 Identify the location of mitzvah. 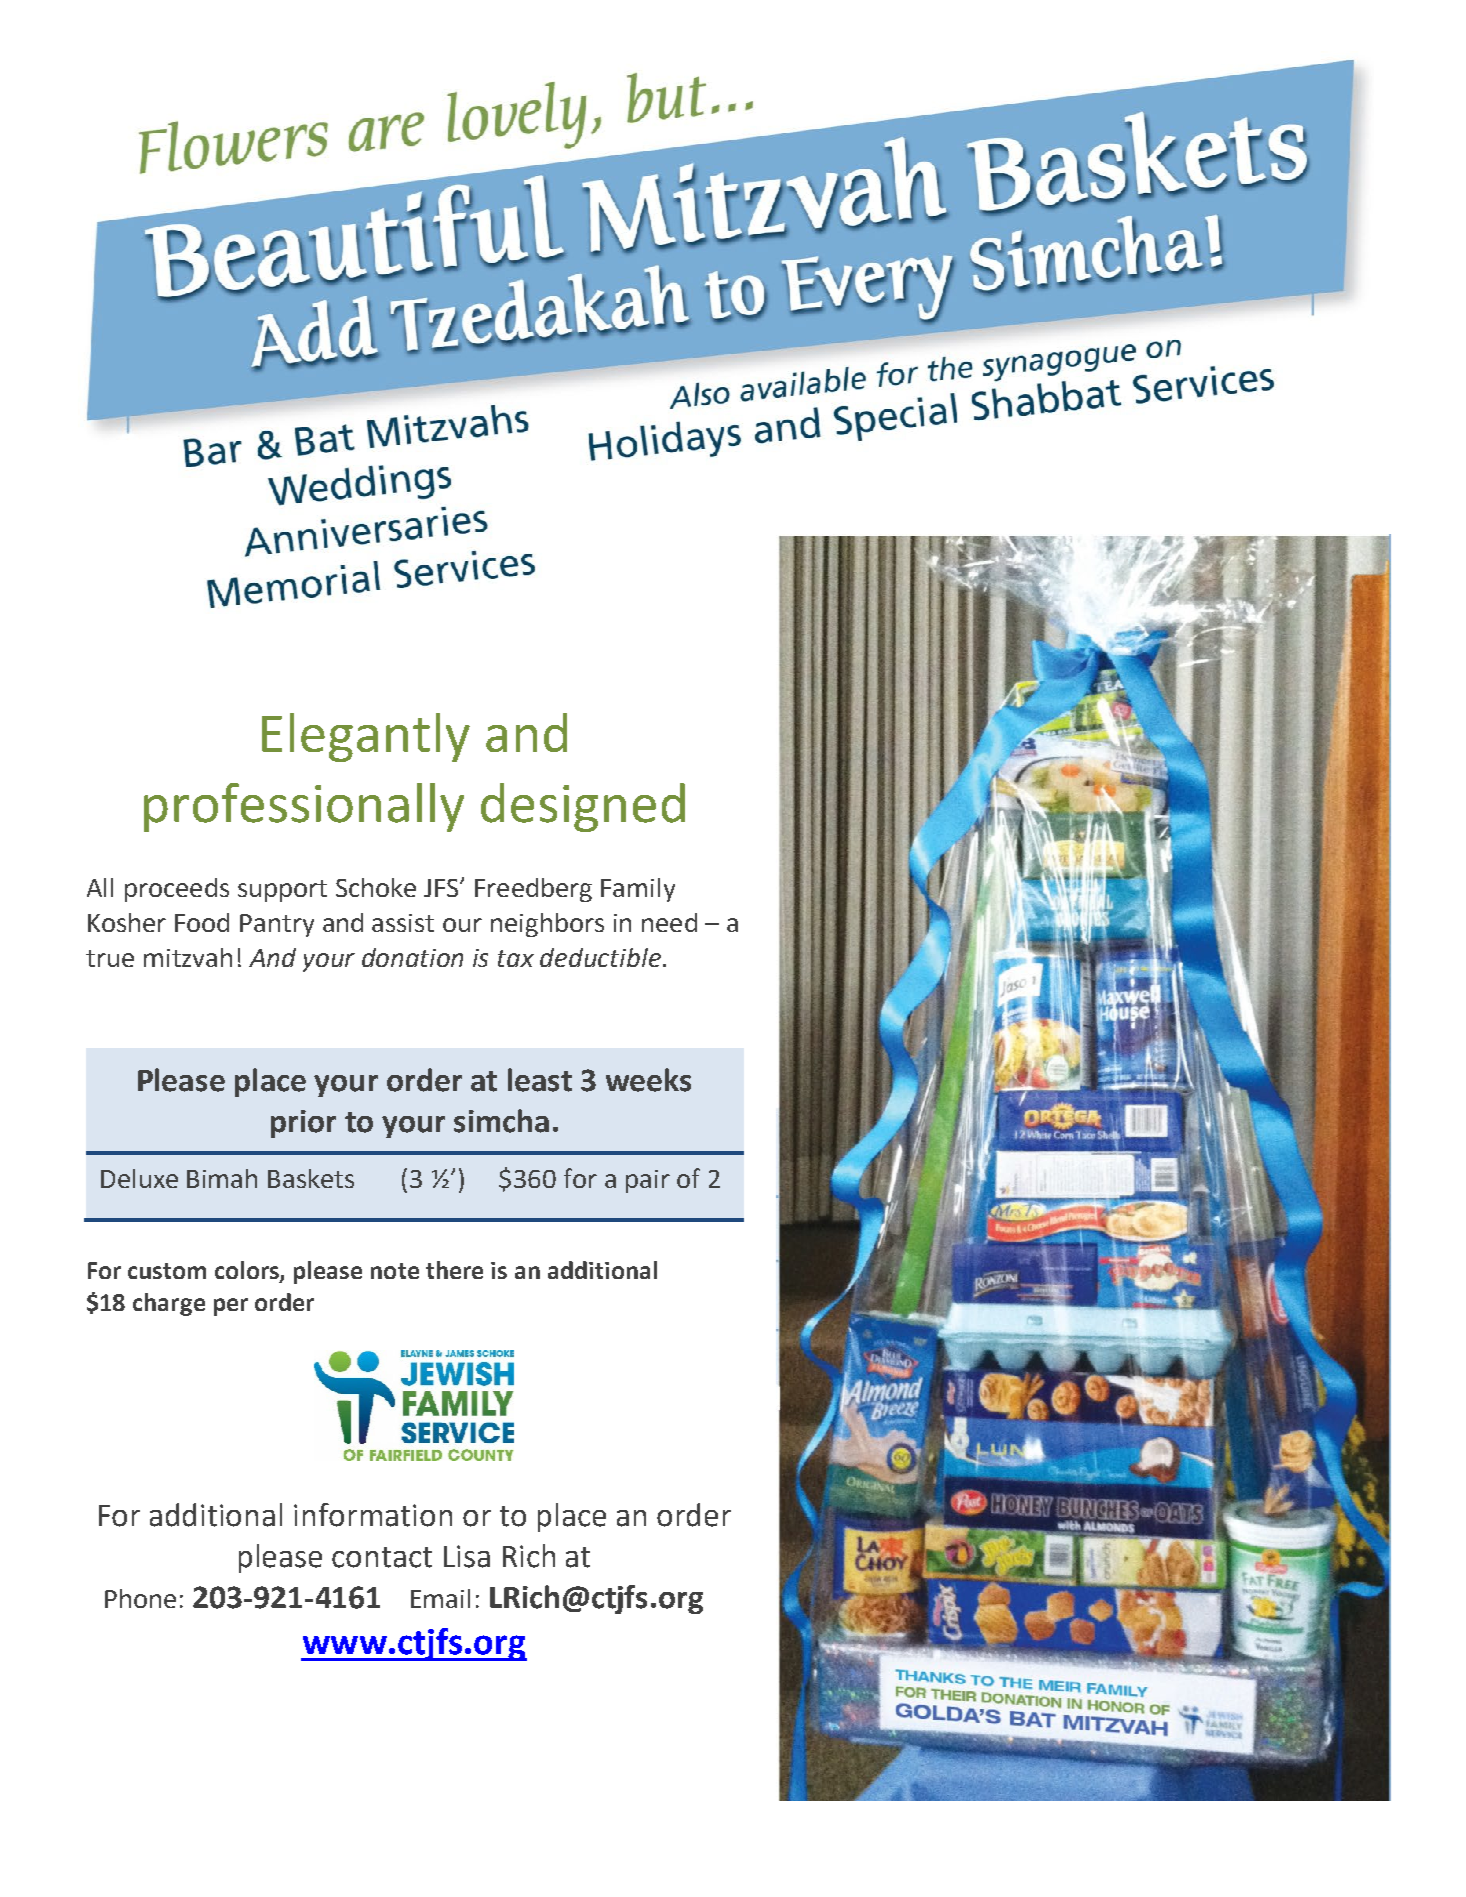
(188, 957).
